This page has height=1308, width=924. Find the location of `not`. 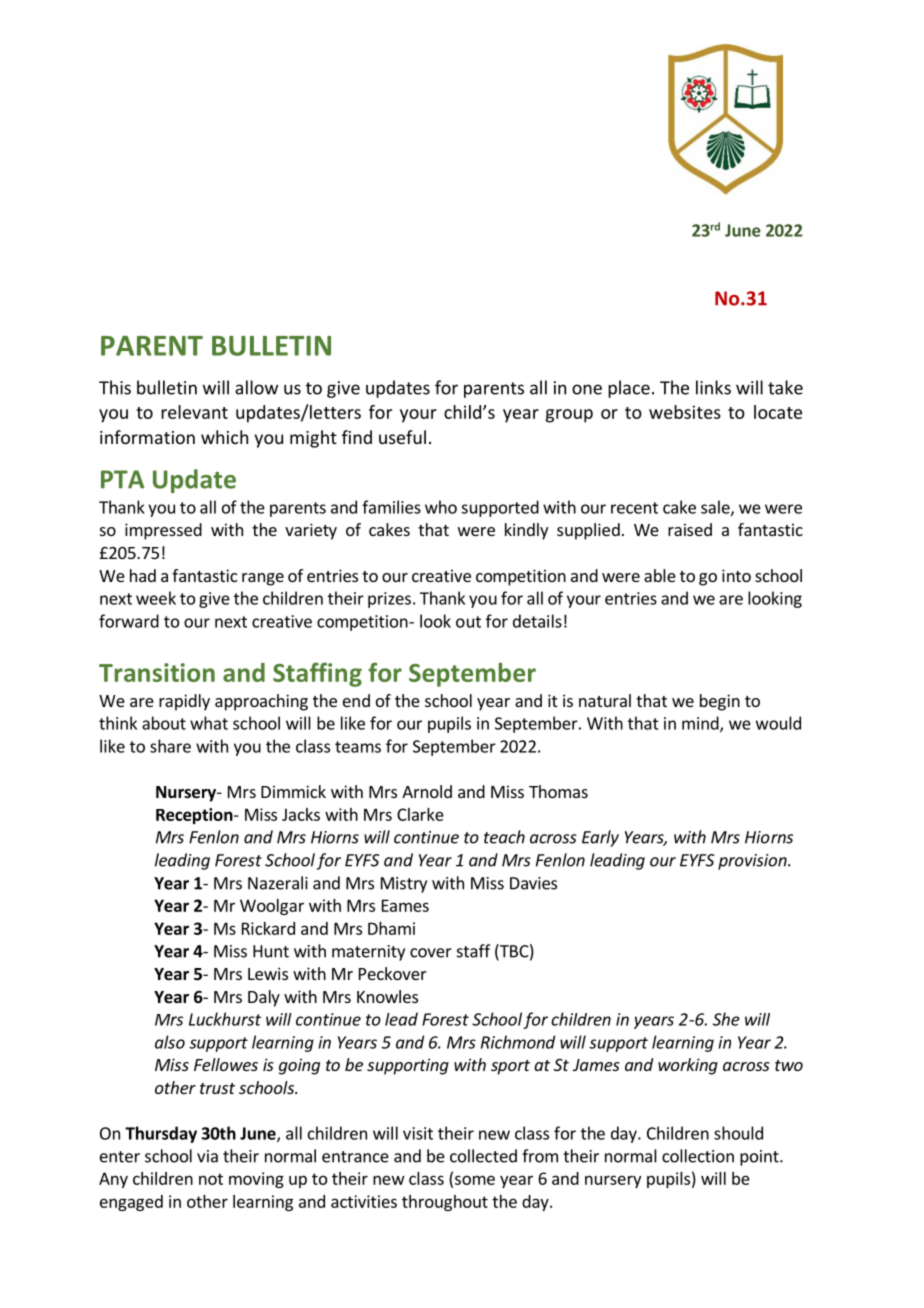

not is located at coordinates (211, 1179).
